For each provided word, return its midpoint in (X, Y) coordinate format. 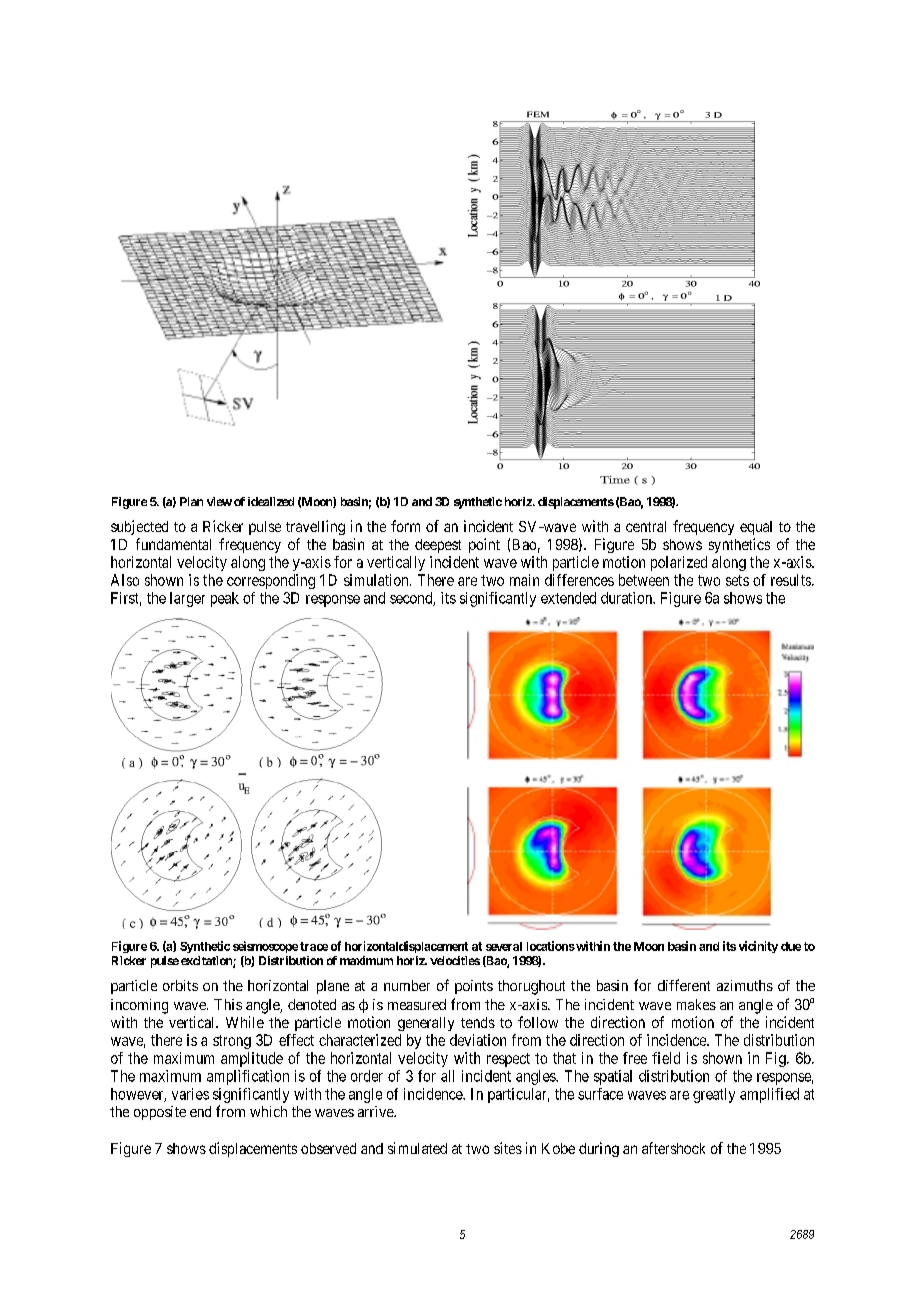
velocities (455, 960)
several (504, 946)
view (219, 501)
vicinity (758, 947)
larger (187, 599)
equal (756, 528)
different (684, 985)
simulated (417, 1148)
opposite (160, 1113)
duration (627, 598)
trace (314, 946)
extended (568, 598)
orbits (180, 985)
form (405, 526)
